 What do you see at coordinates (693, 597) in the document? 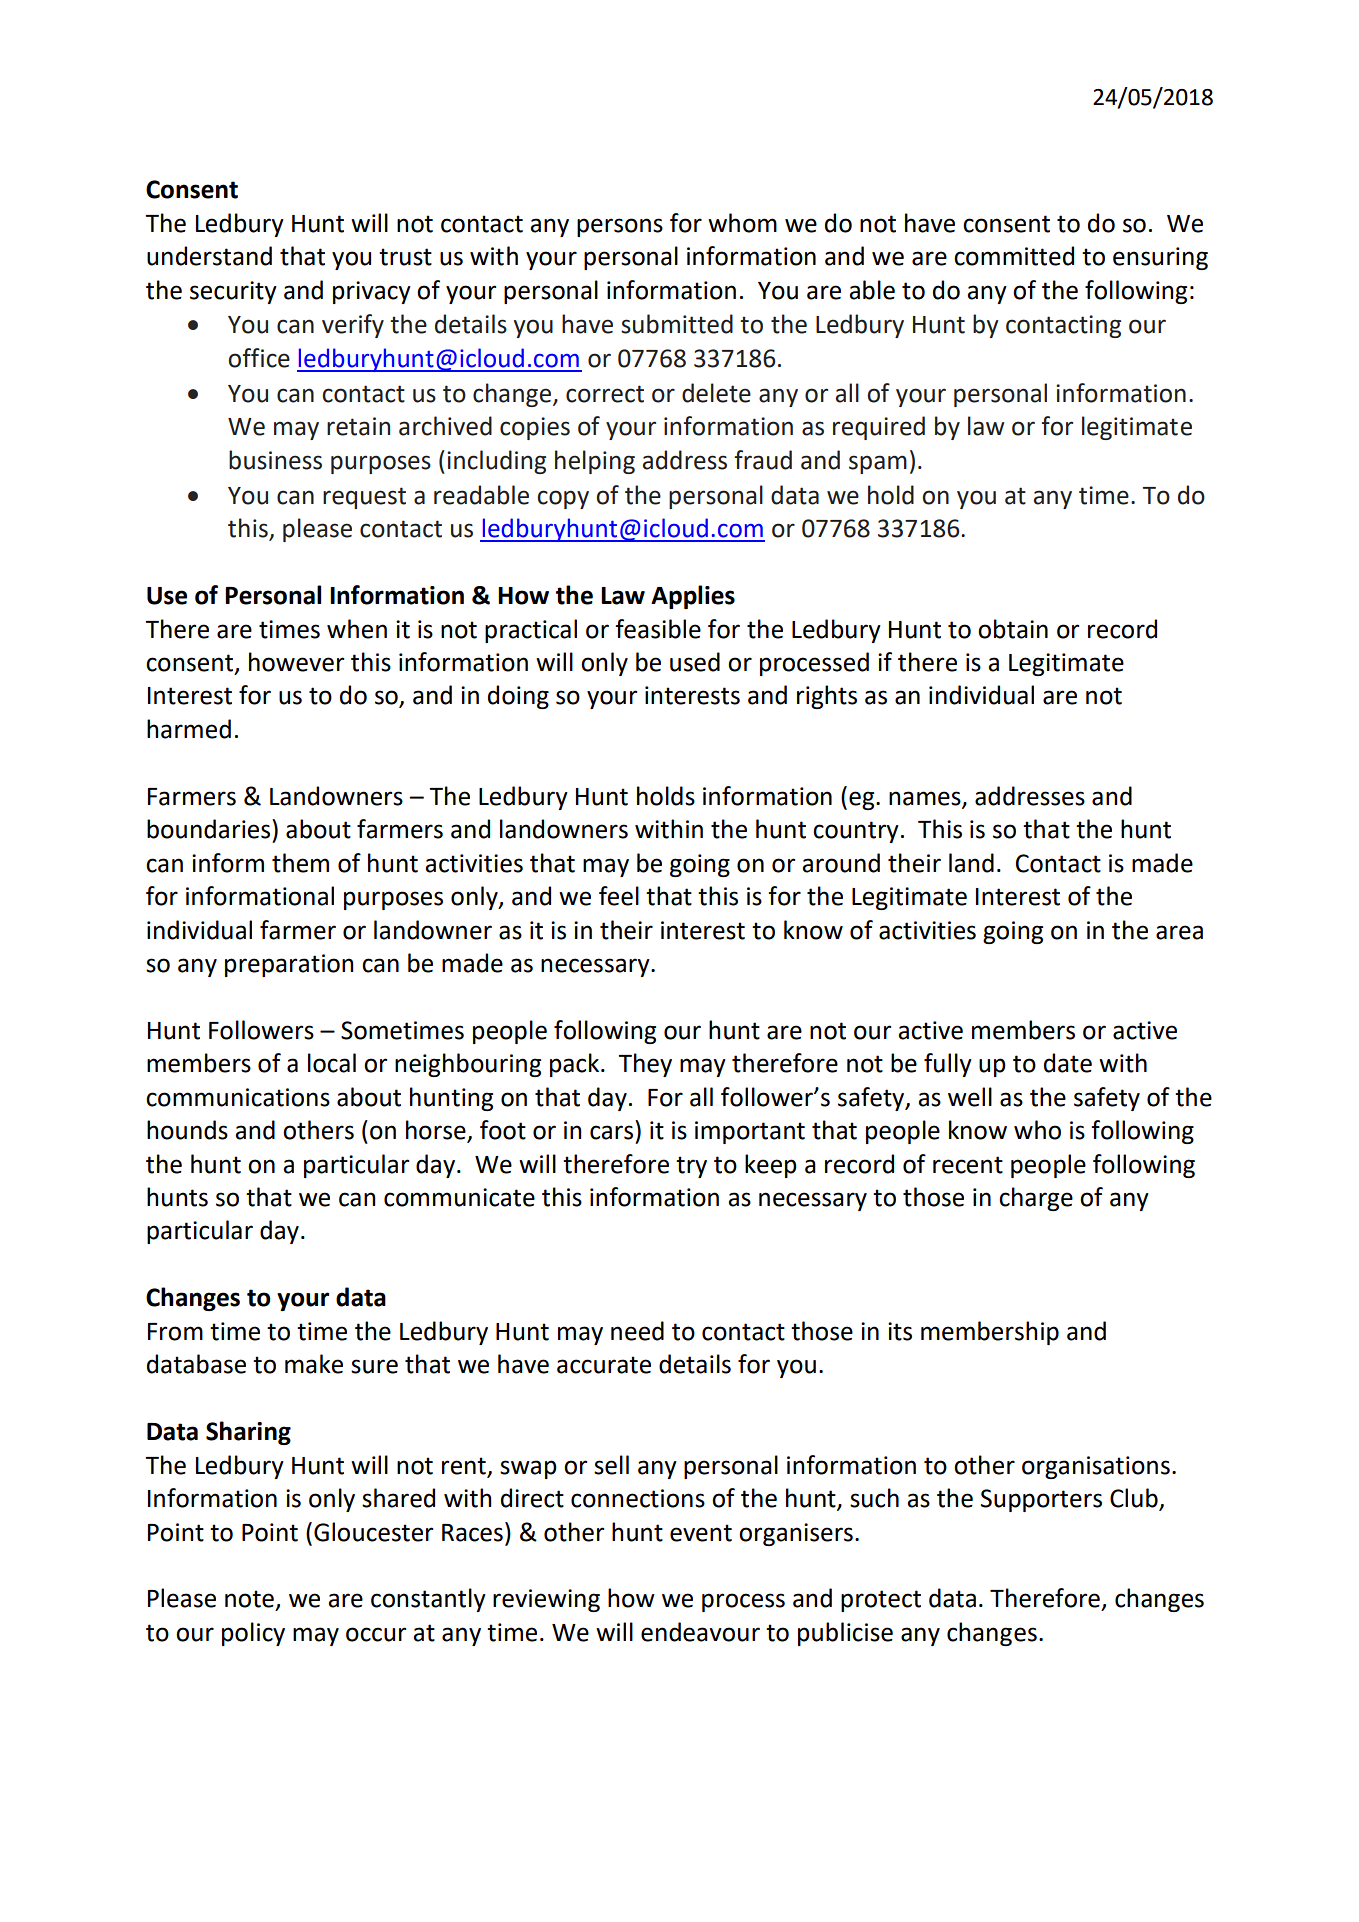
I see `Applies` at bounding box center [693, 597].
